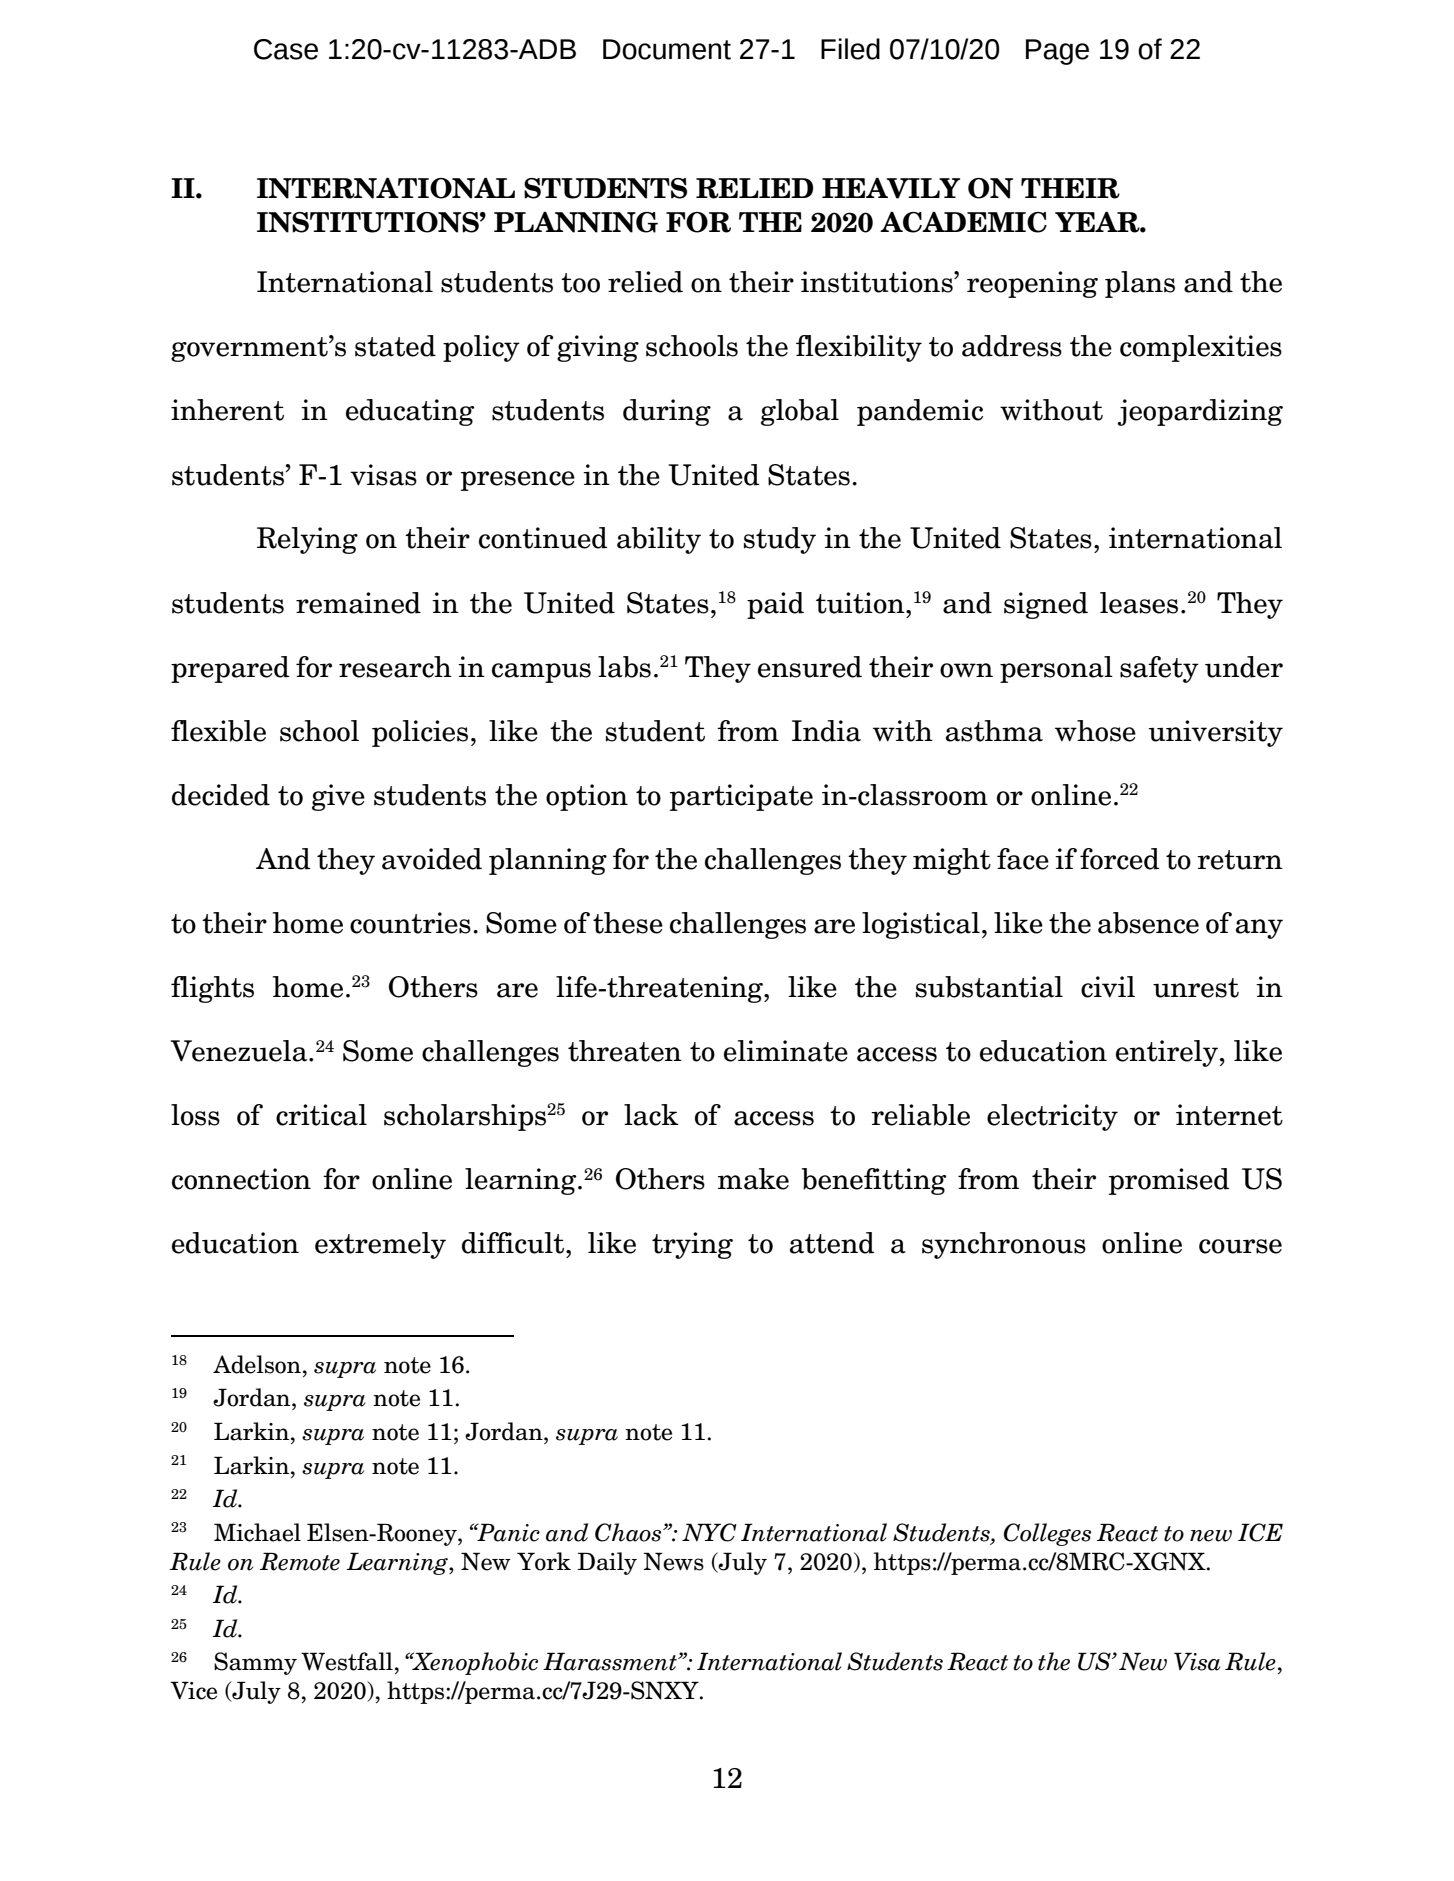 The width and height of the screenshot is (1454, 1881). What do you see at coordinates (741, 797) in the screenshot?
I see `participate` at bounding box center [741, 797].
